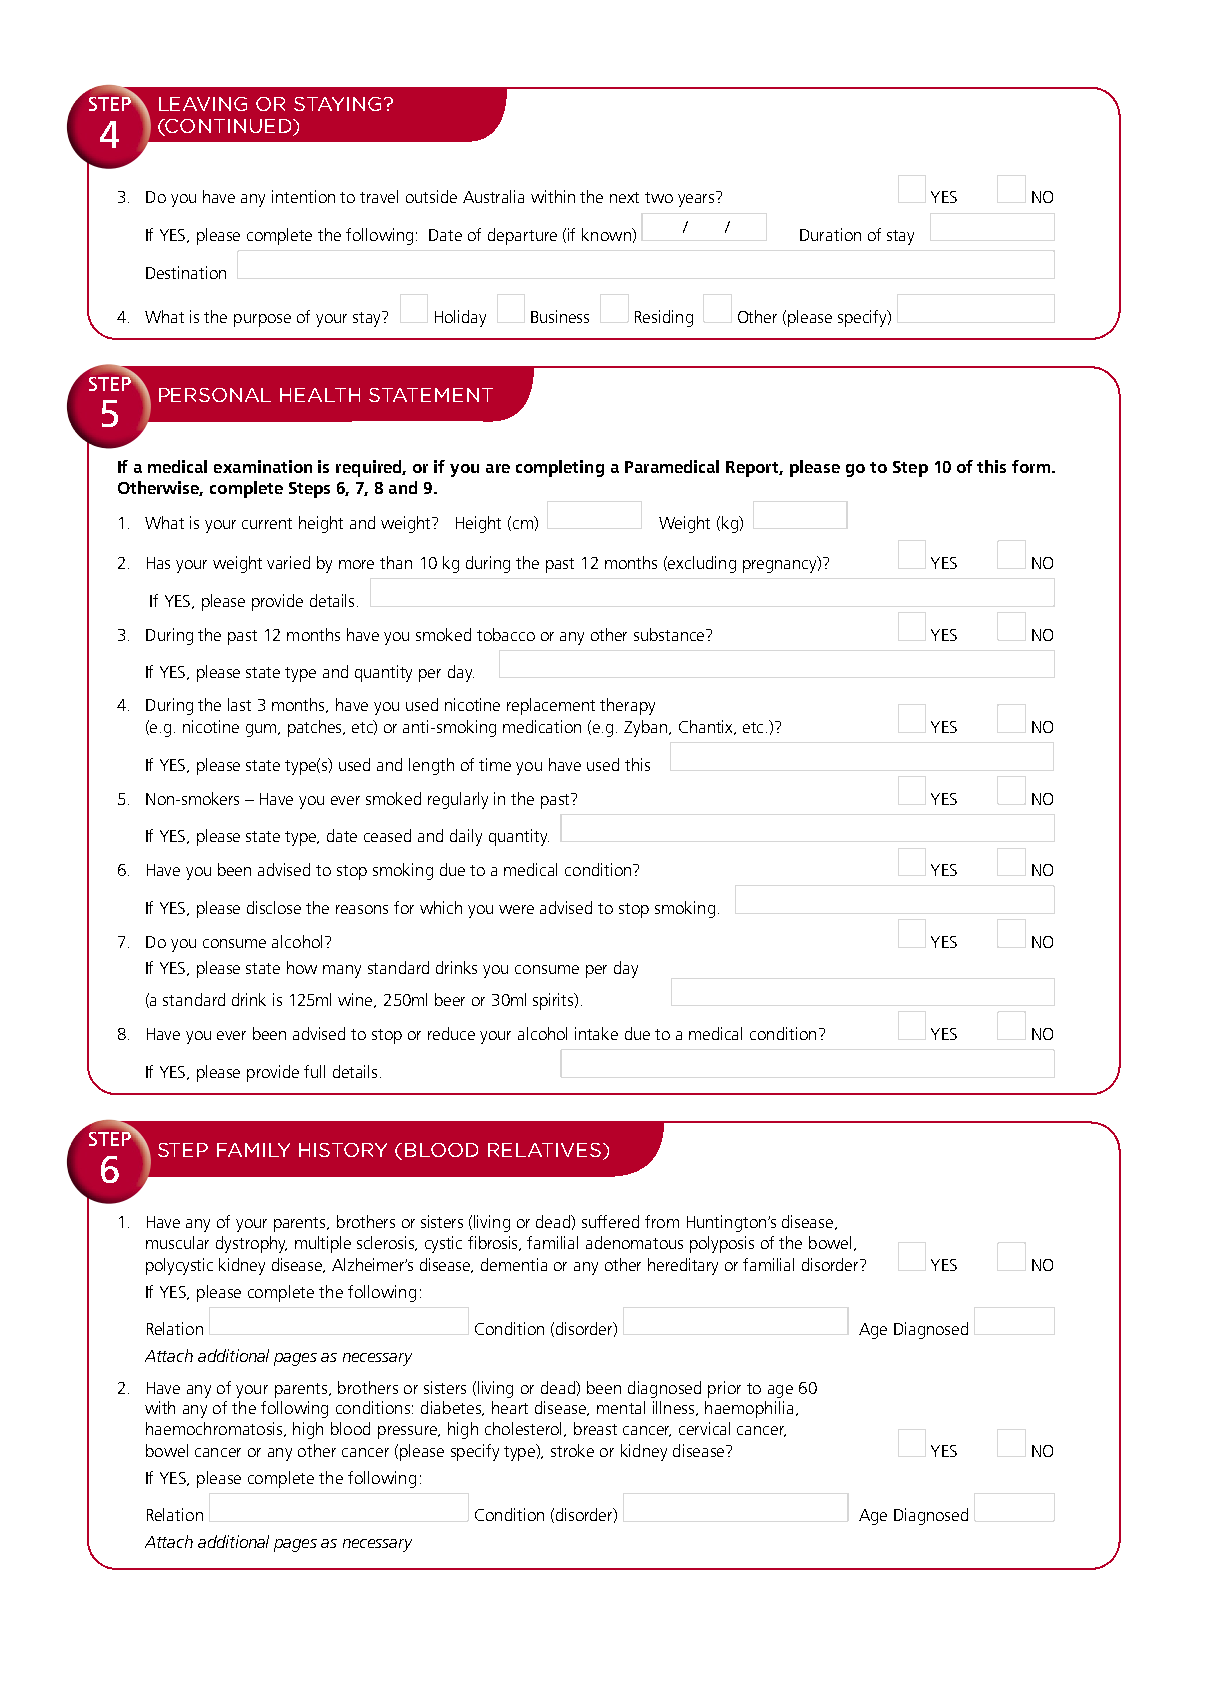 This image has width=1206, height=1706. I want to click on therapy, so click(627, 706).
